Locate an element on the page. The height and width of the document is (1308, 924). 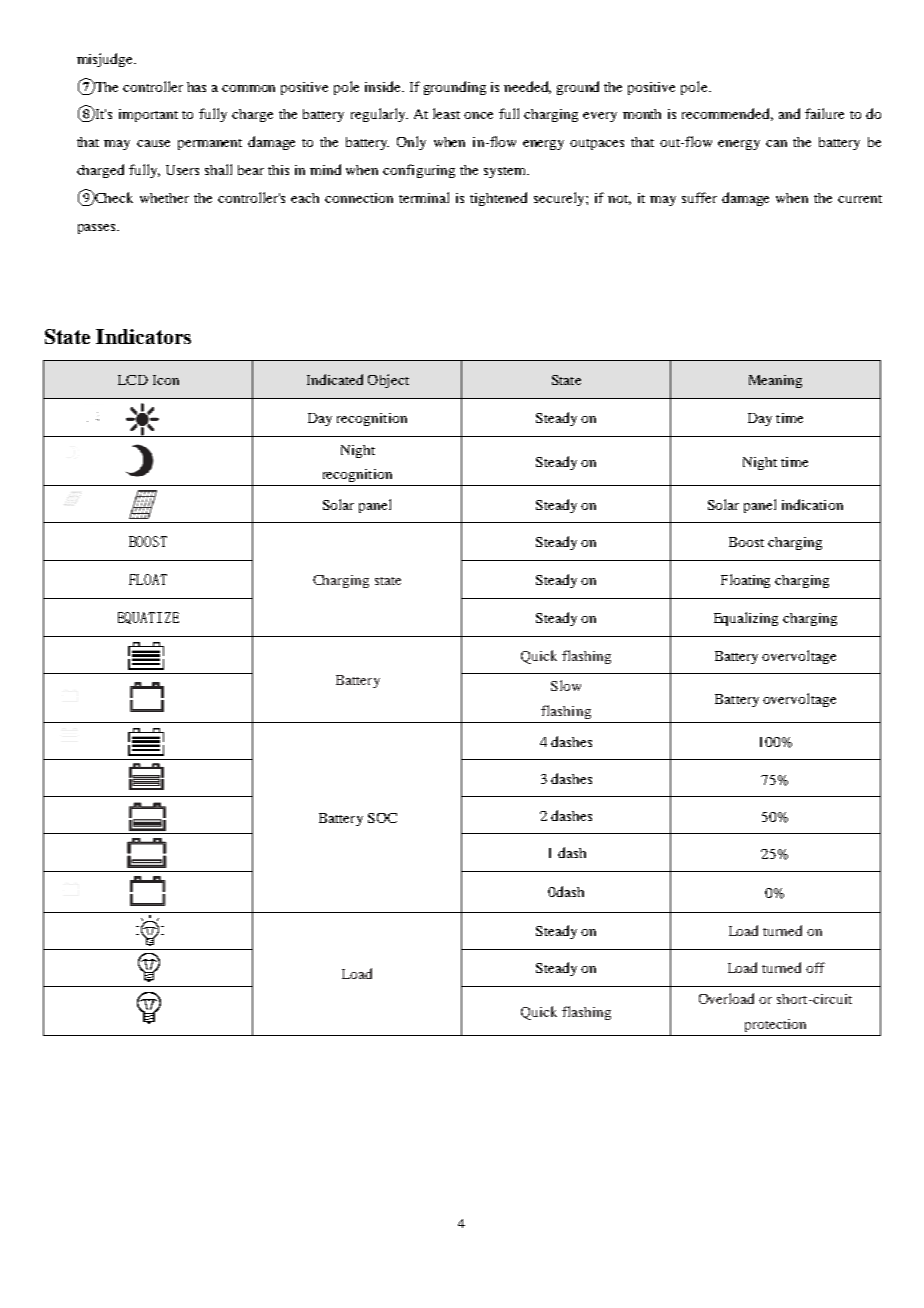
LCD is located at coordinates (133, 380).
